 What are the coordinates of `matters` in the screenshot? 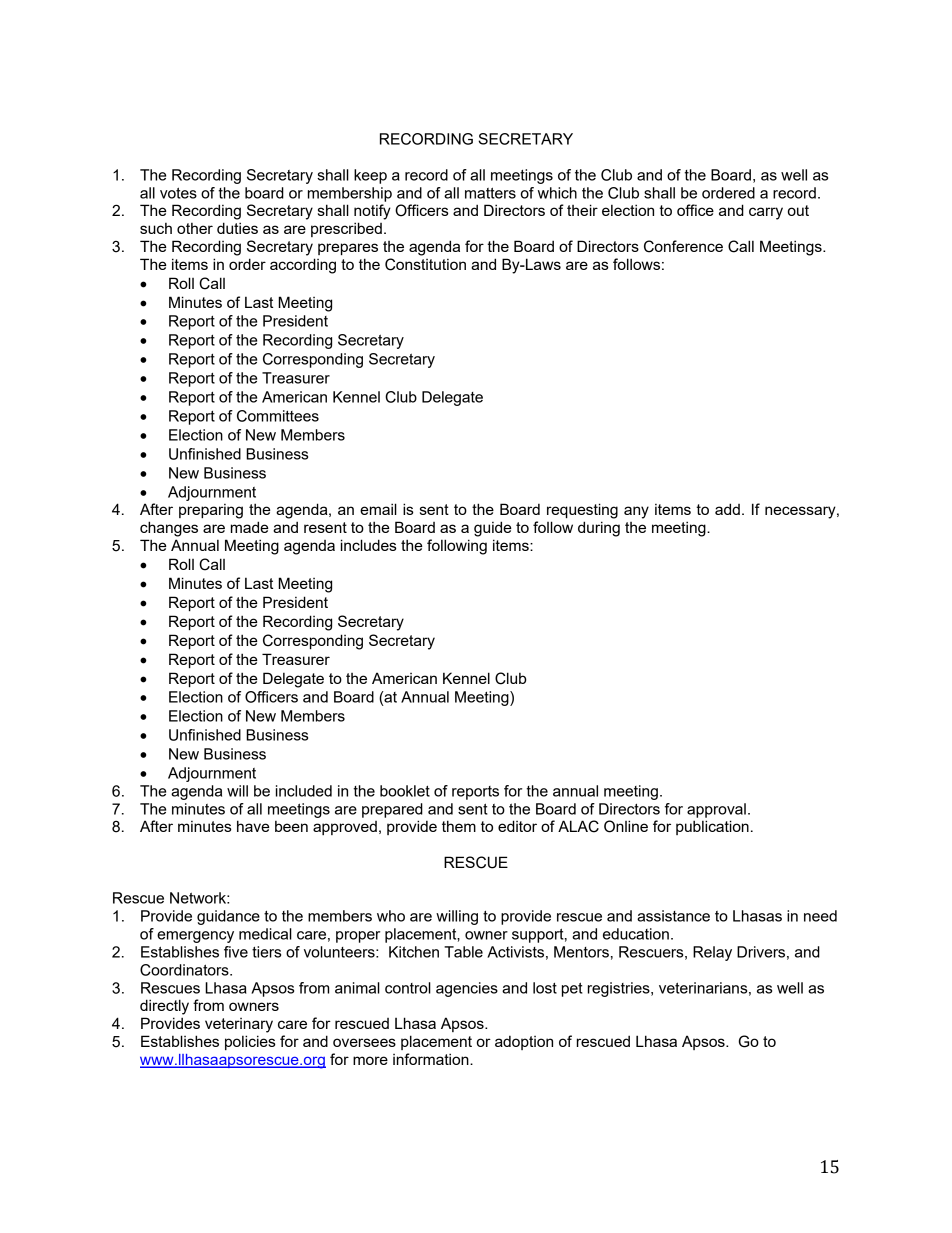 It's located at (490, 193).
